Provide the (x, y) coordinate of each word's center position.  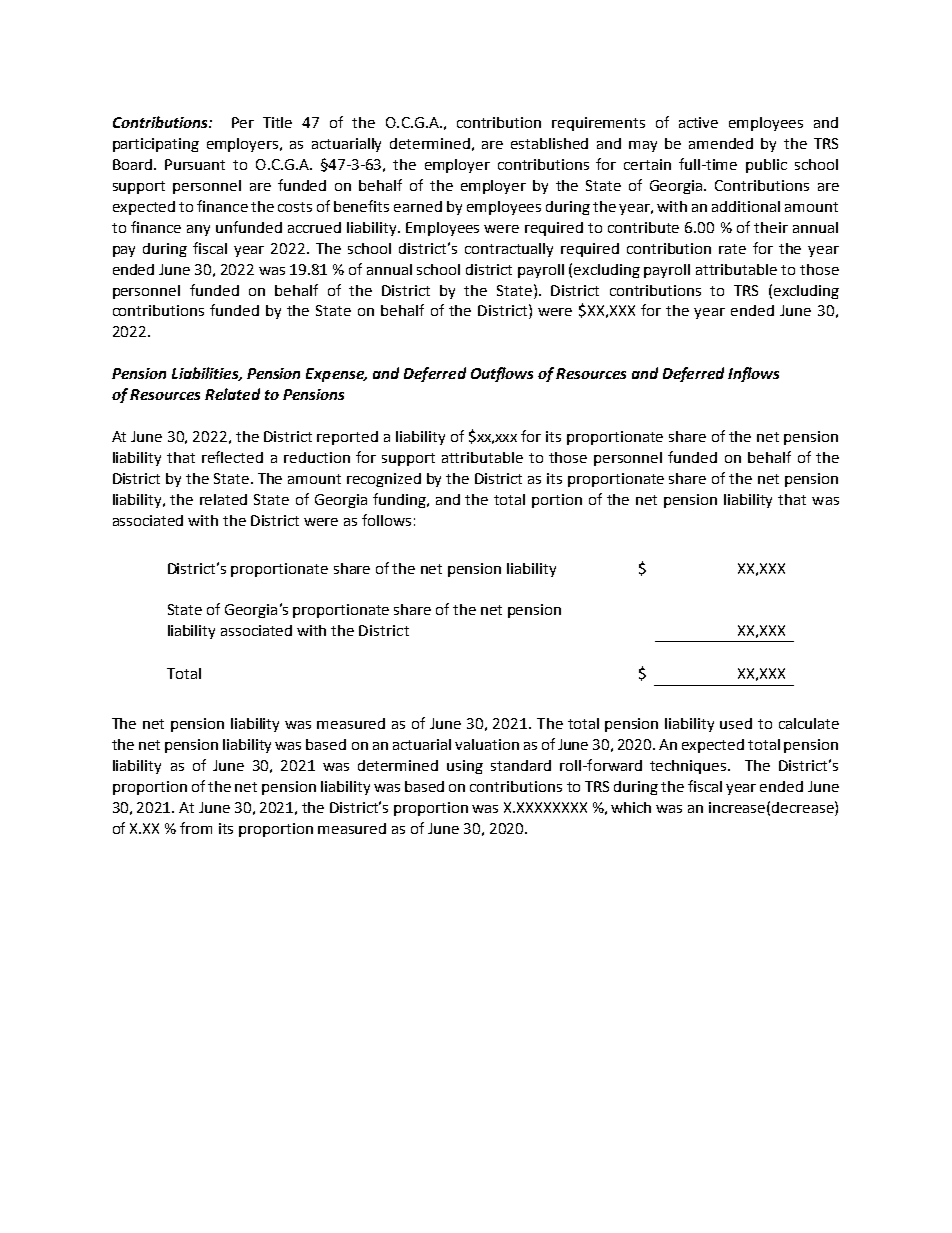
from (196, 828)
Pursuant (195, 164)
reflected (232, 457)
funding (400, 500)
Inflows (753, 374)
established (549, 143)
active (698, 122)
